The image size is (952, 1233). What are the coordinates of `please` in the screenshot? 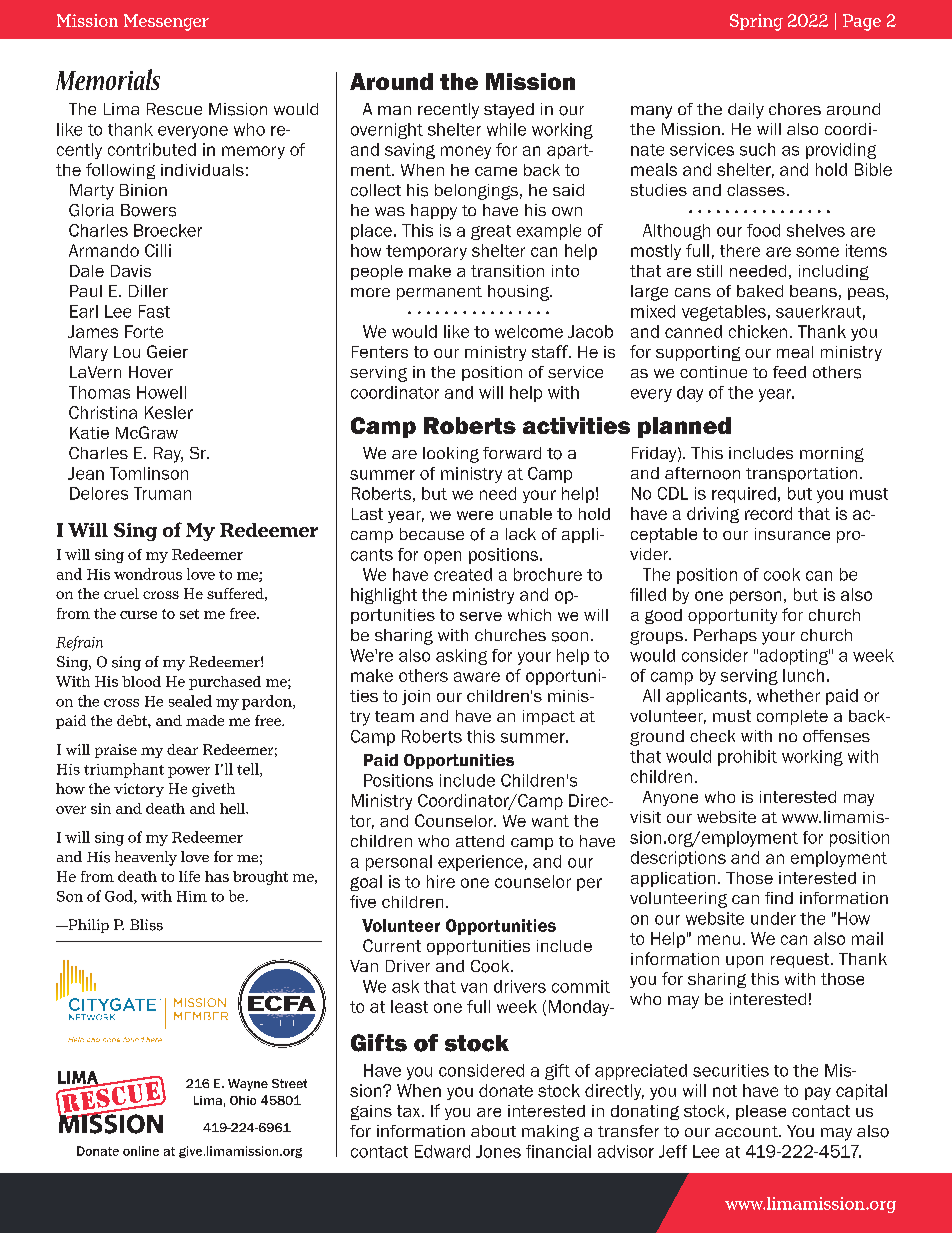 It's located at (761, 1112).
